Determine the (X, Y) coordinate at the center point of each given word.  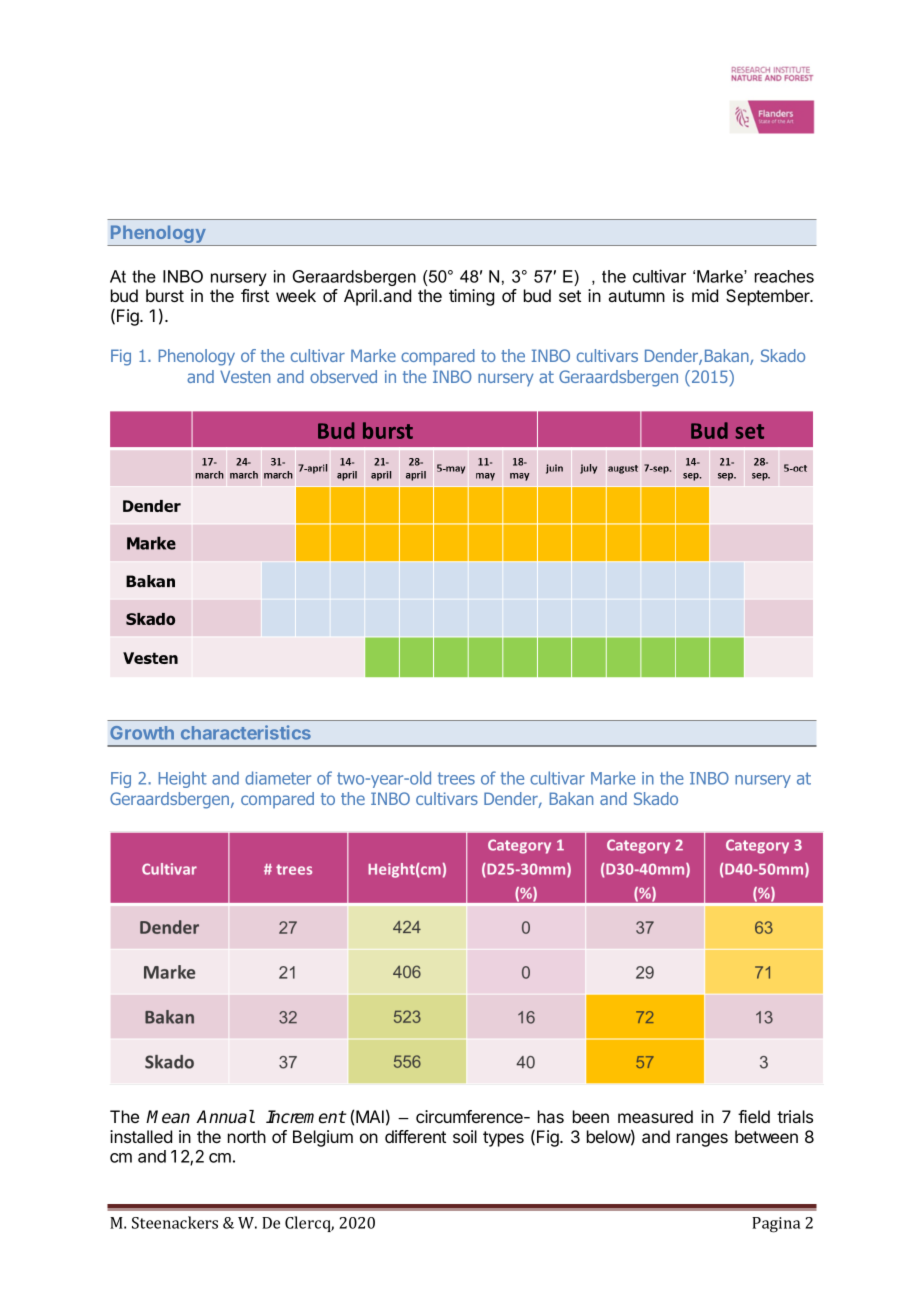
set (570, 296)
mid (705, 295)
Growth (142, 733)
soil (465, 1136)
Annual (225, 1117)
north (247, 1136)
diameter (278, 778)
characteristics (246, 732)
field (754, 1116)
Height (183, 779)
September (769, 297)
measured (655, 1116)
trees (456, 778)
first (255, 295)
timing (471, 297)
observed (343, 376)
